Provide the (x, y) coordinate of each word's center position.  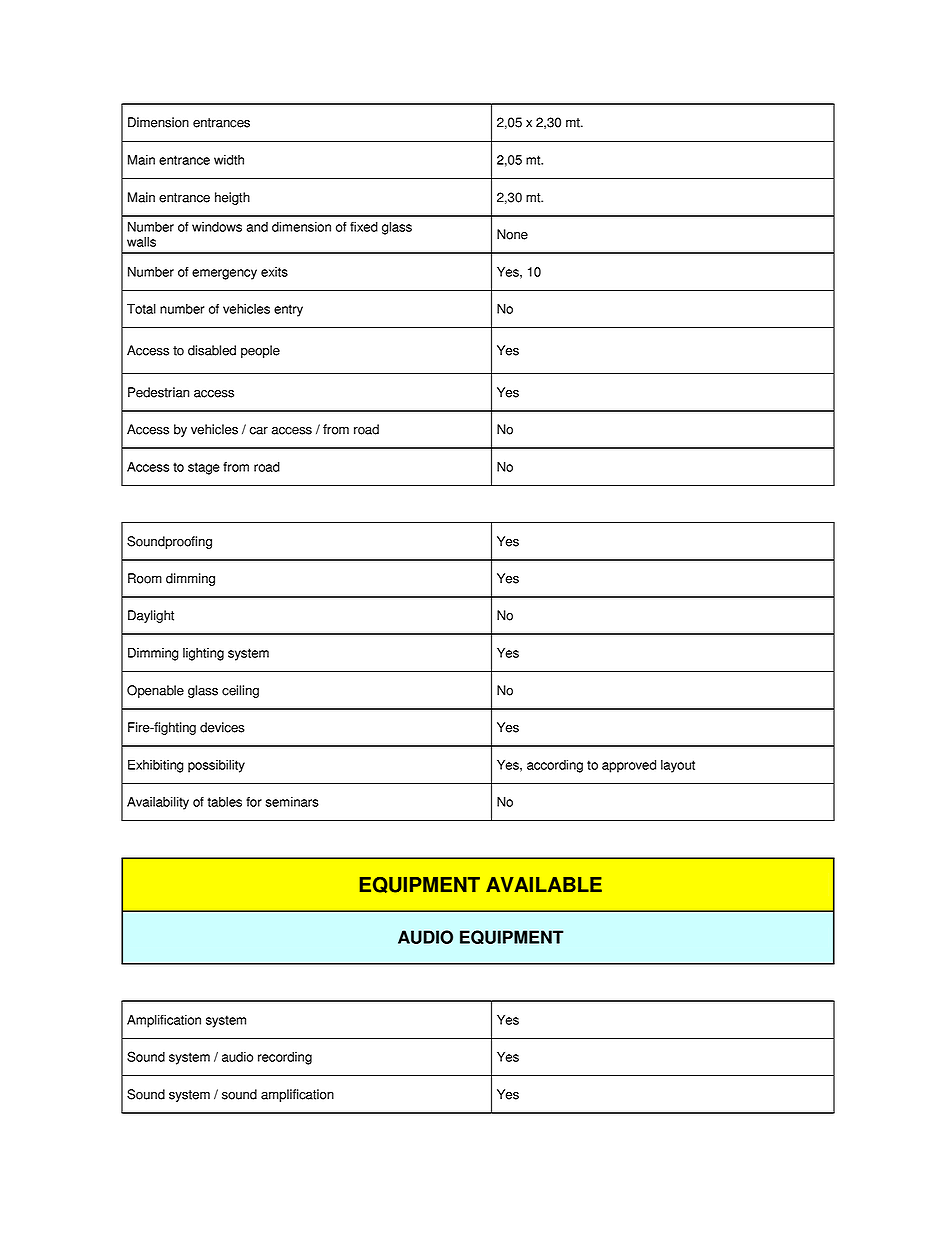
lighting (203, 654)
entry (288, 310)
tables (224, 802)
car (259, 431)
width (229, 160)
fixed (364, 227)
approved (629, 766)
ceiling (240, 691)
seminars (292, 802)
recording (285, 1058)
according (555, 766)
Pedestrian (158, 392)
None (512, 234)
